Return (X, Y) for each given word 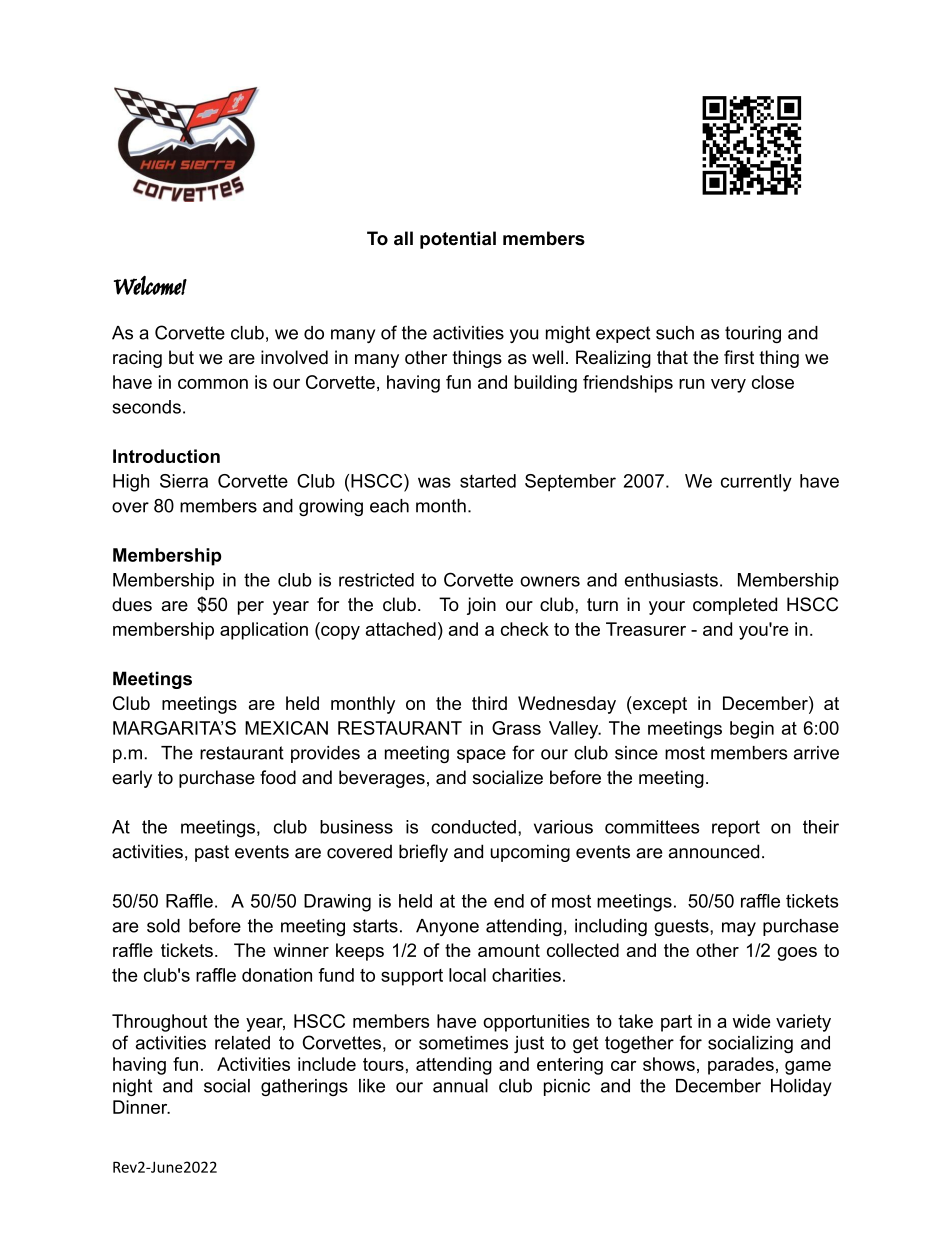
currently (756, 483)
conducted (473, 827)
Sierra (184, 481)
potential (458, 240)
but (181, 357)
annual (460, 1086)
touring (753, 334)
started (488, 481)
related (242, 1043)
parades (741, 1066)
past (212, 853)
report (736, 828)
